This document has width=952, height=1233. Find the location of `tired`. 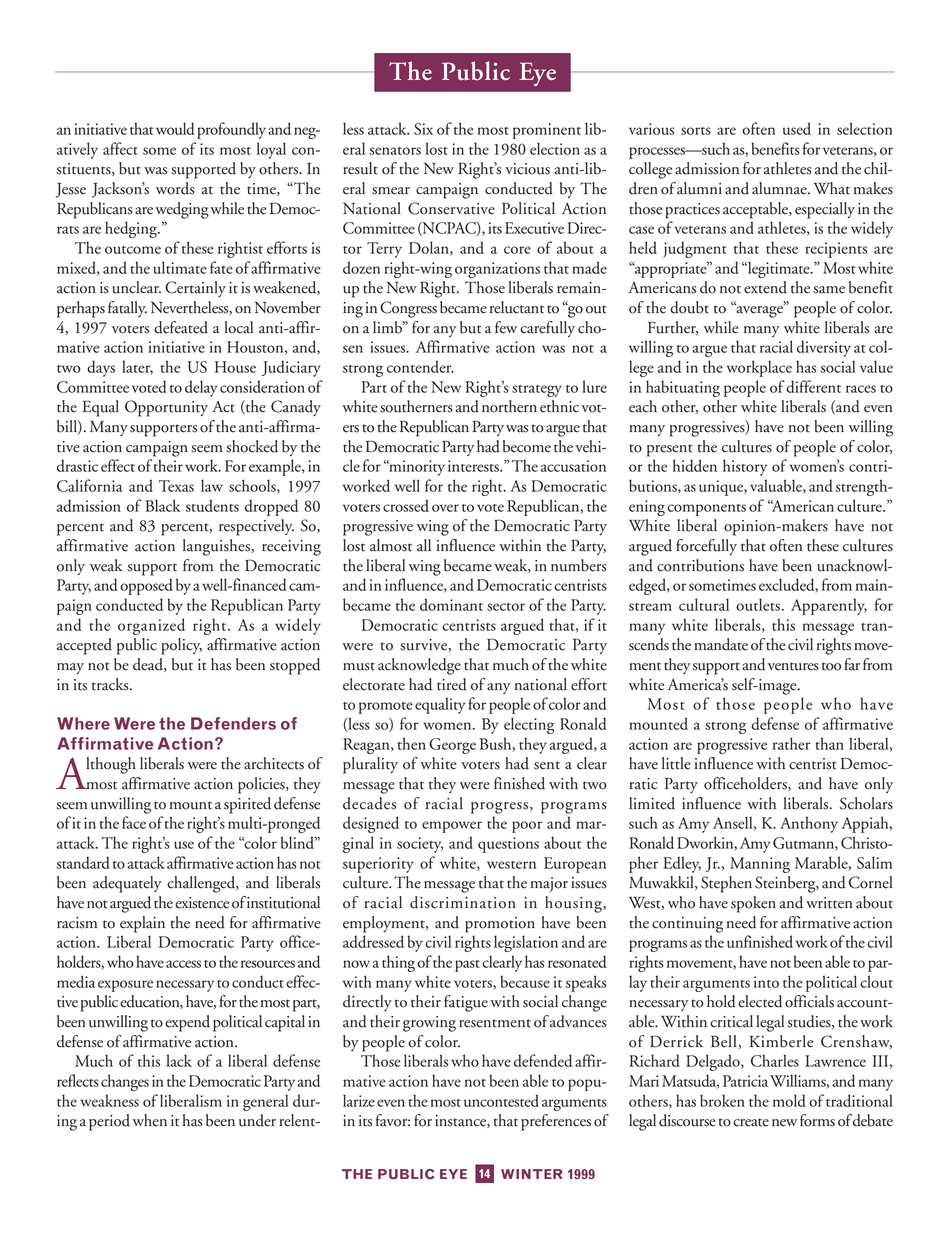

tired is located at coordinates (452, 684).
